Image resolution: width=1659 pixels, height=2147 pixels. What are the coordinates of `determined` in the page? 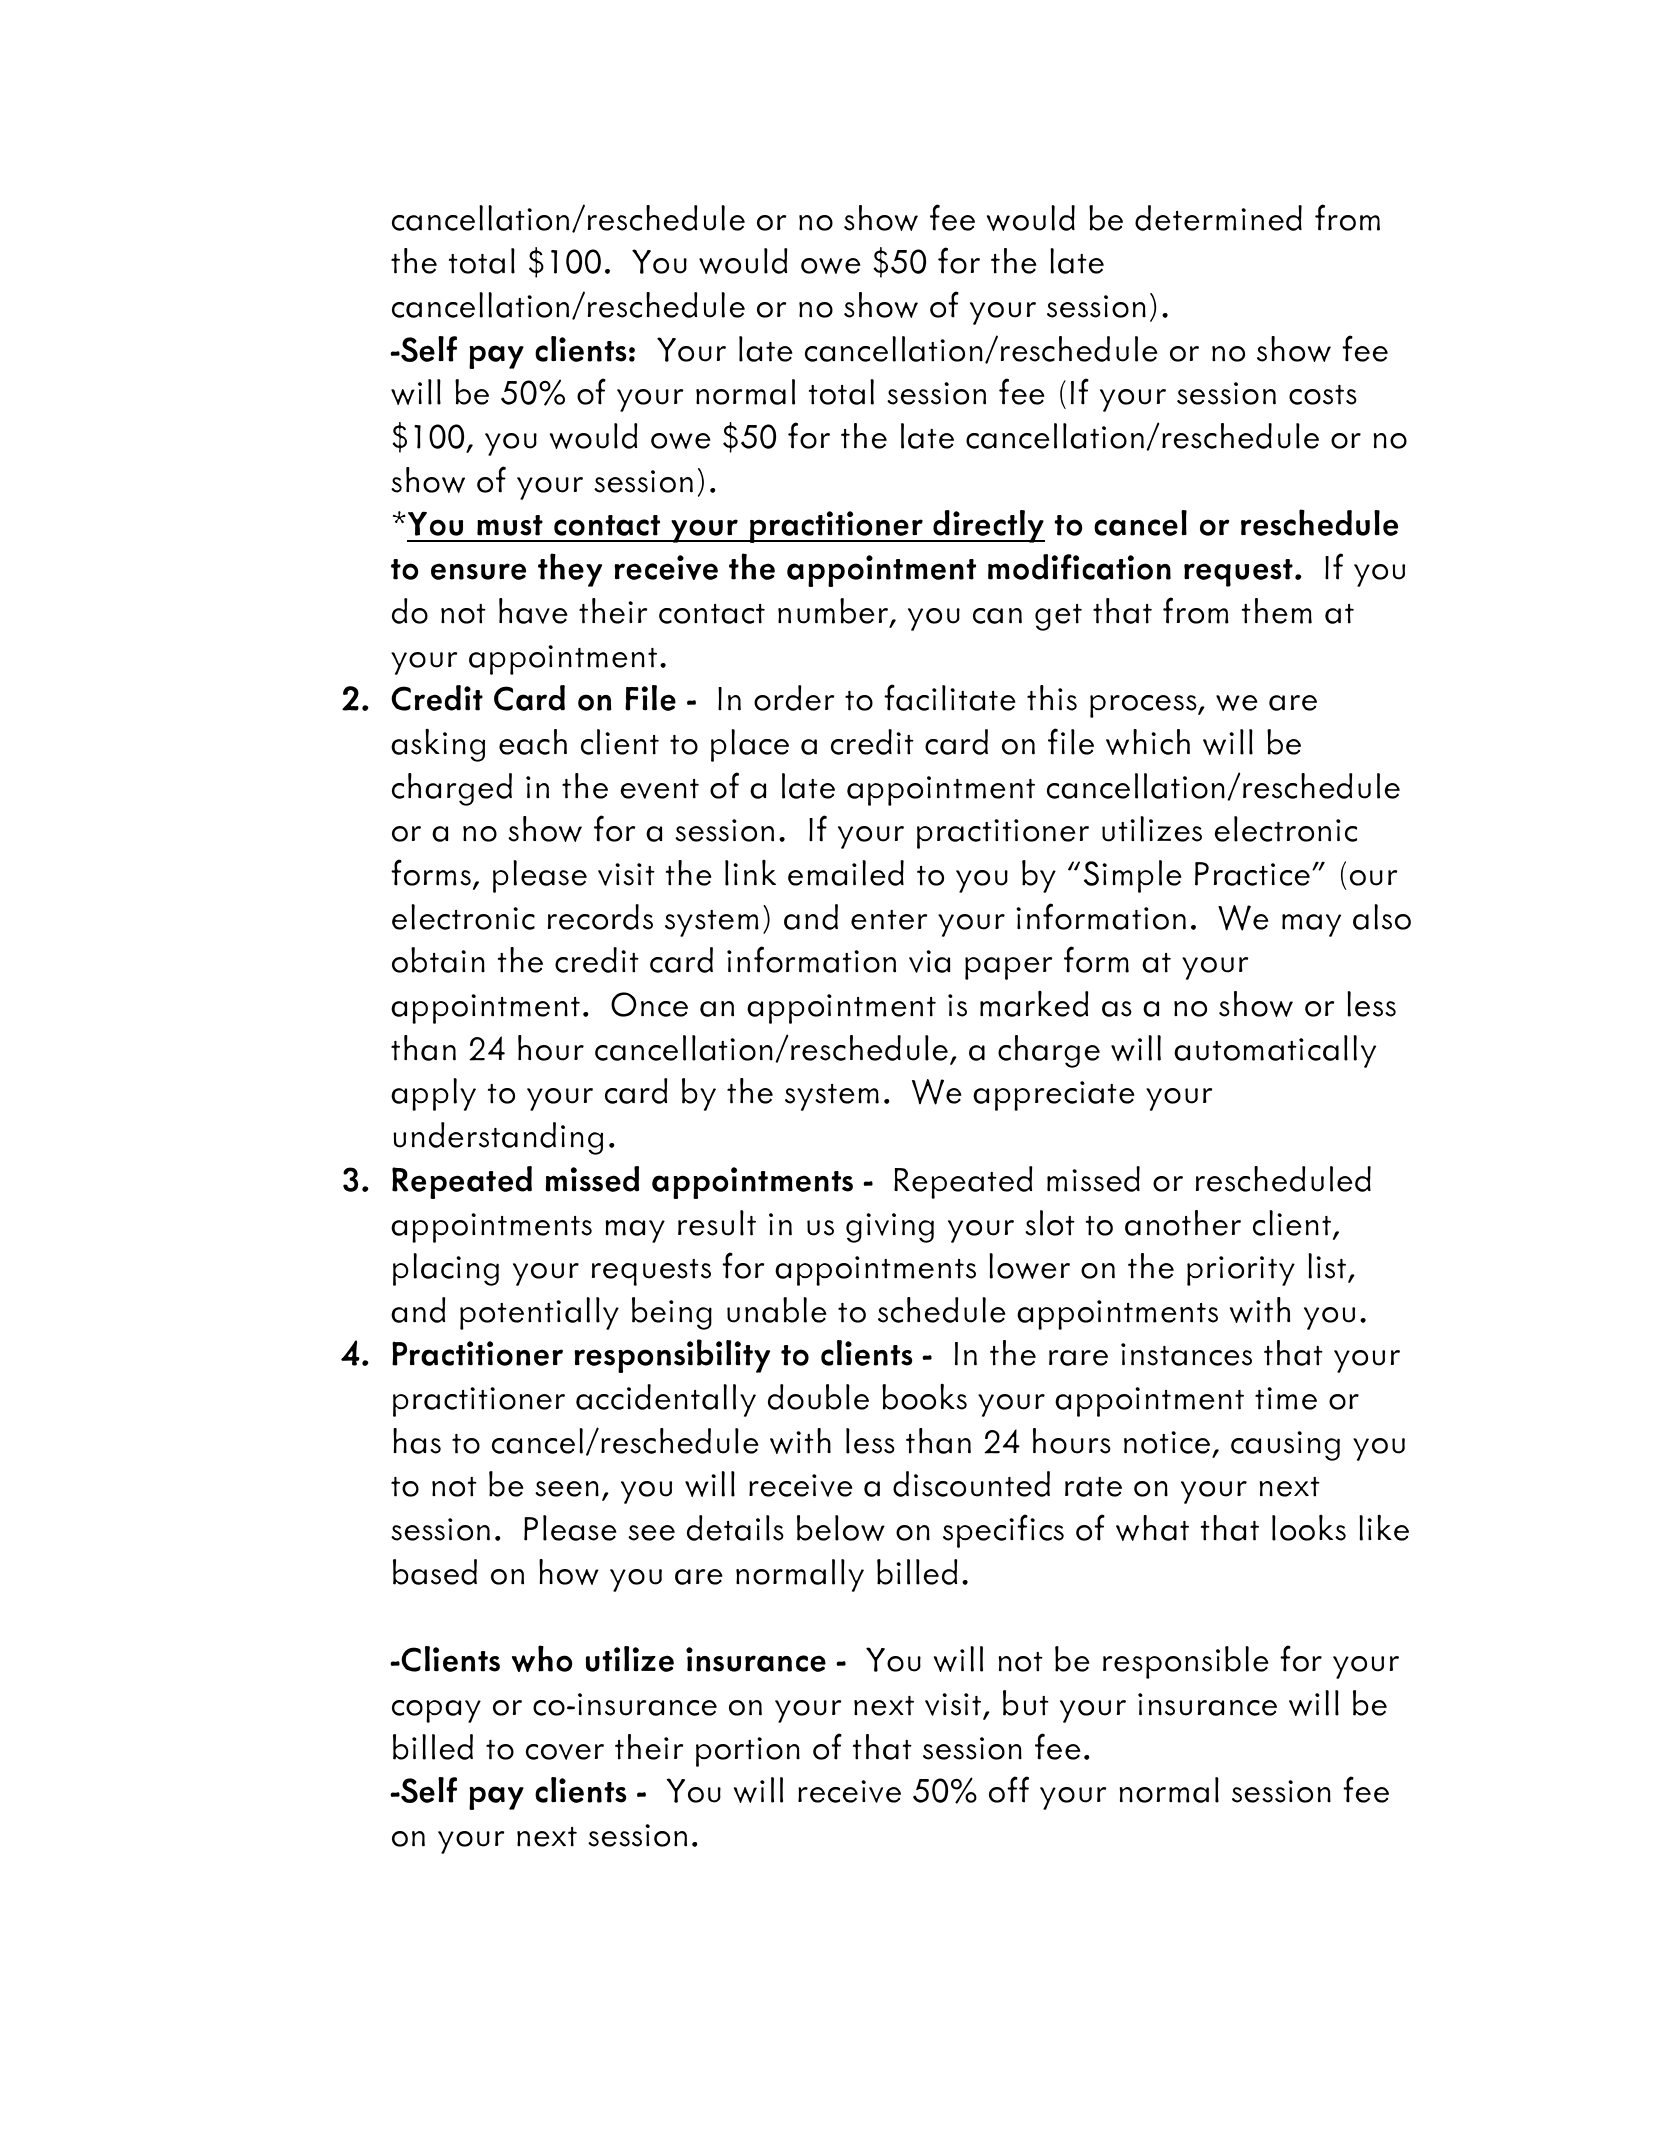 It's located at (1218, 218).
